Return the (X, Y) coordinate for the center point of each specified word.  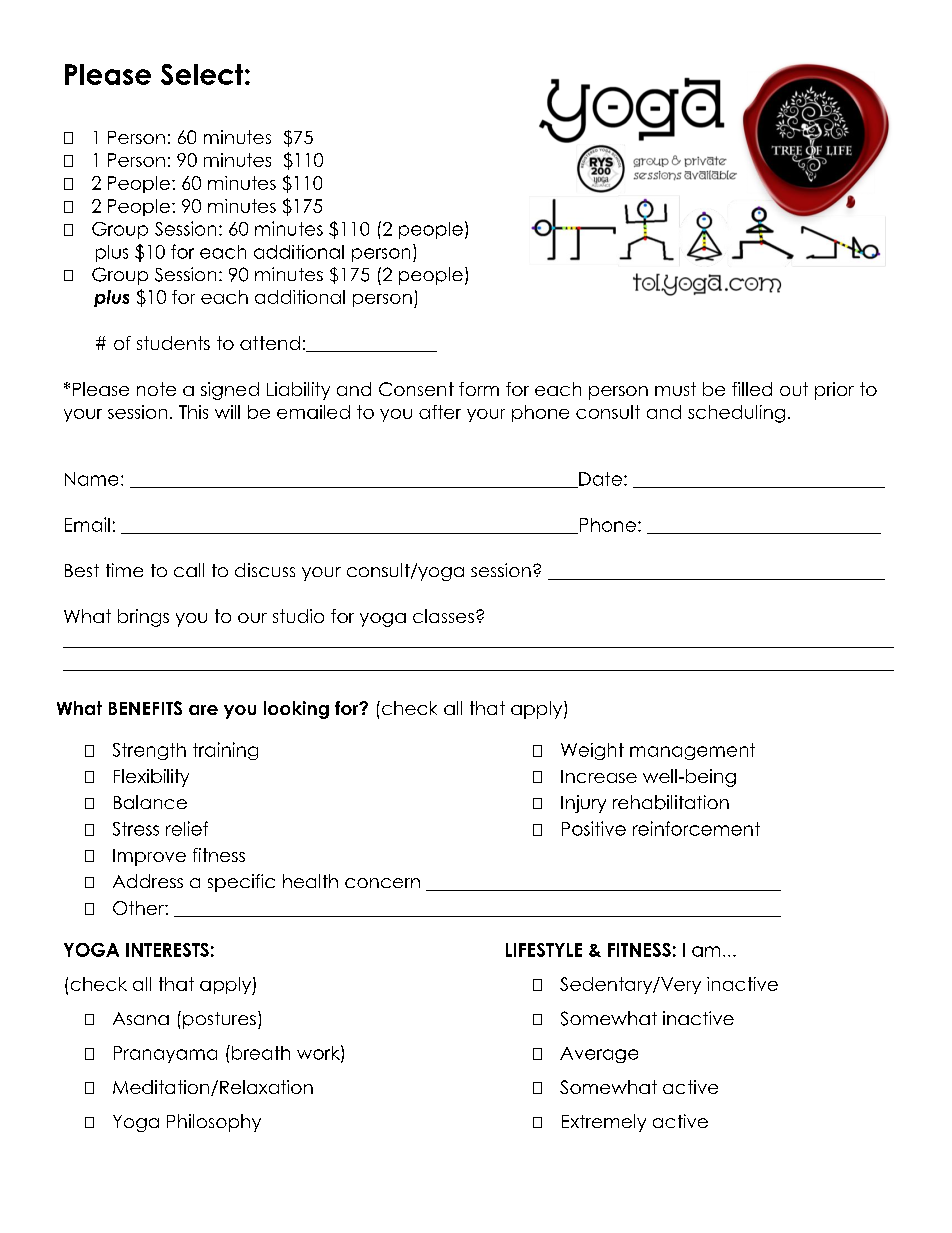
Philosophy (214, 1123)
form (479, 389)
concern (382, 883)
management (692, 751)
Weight (592, 751)
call (189, 570)
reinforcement (696, 828)
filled (752, 389)
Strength (149, 751)
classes (443, 616)
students (173, 343)
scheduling (736, 414)
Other (139, 908)
